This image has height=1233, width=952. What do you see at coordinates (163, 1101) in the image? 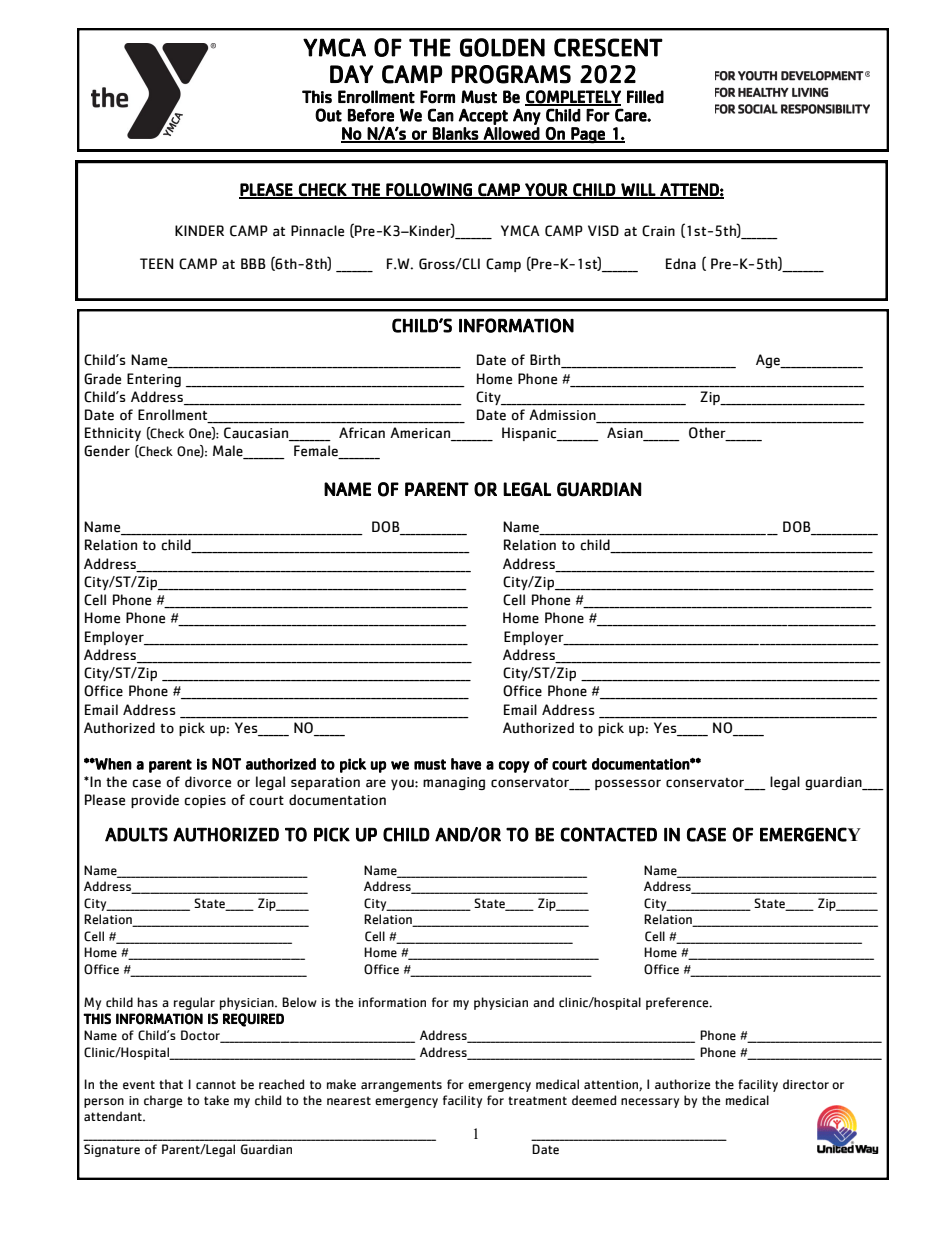
I see `charge` at bounding box center [163, 1101].
